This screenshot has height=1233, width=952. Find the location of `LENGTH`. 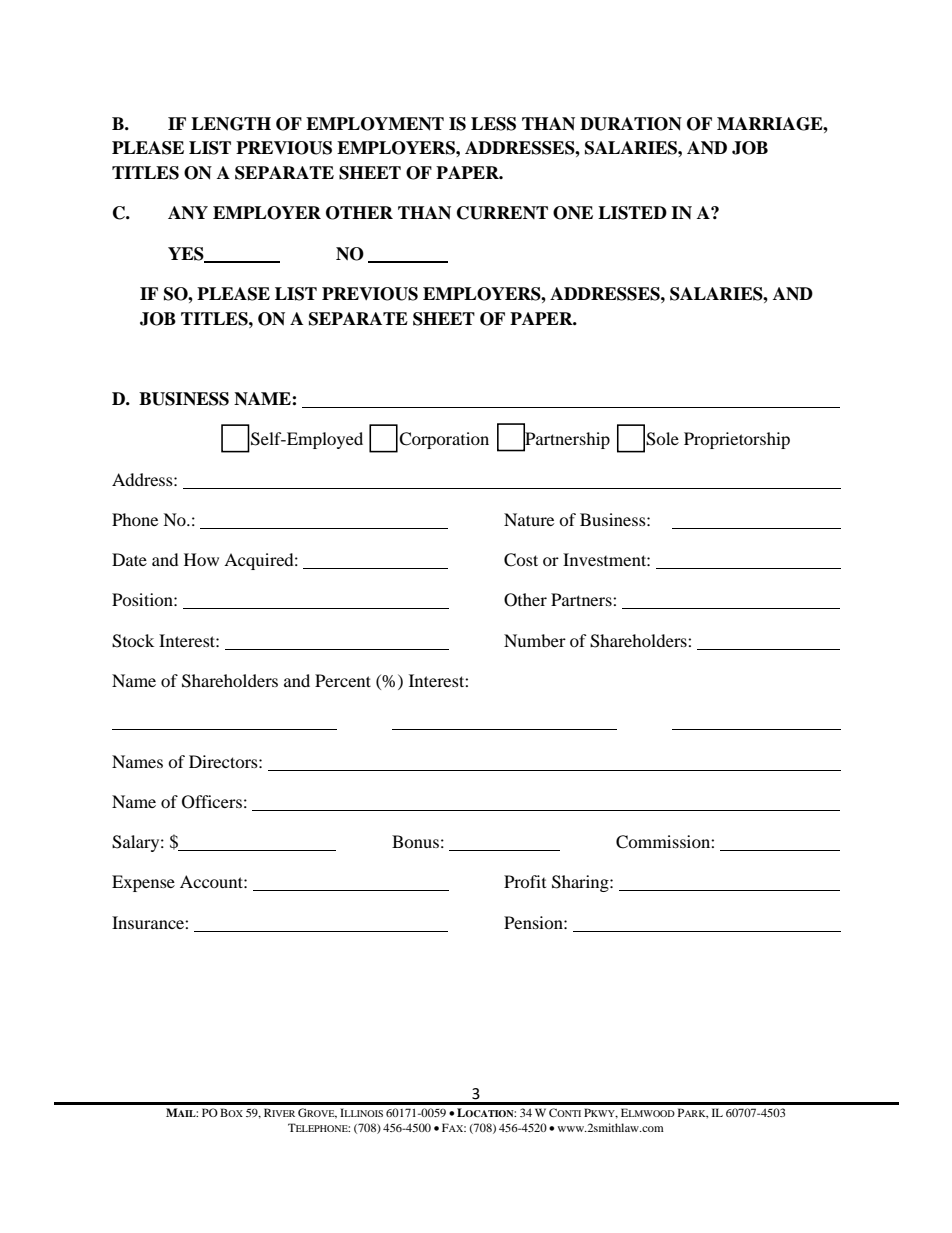

LENGTH is located at coordinates (231, 124).
